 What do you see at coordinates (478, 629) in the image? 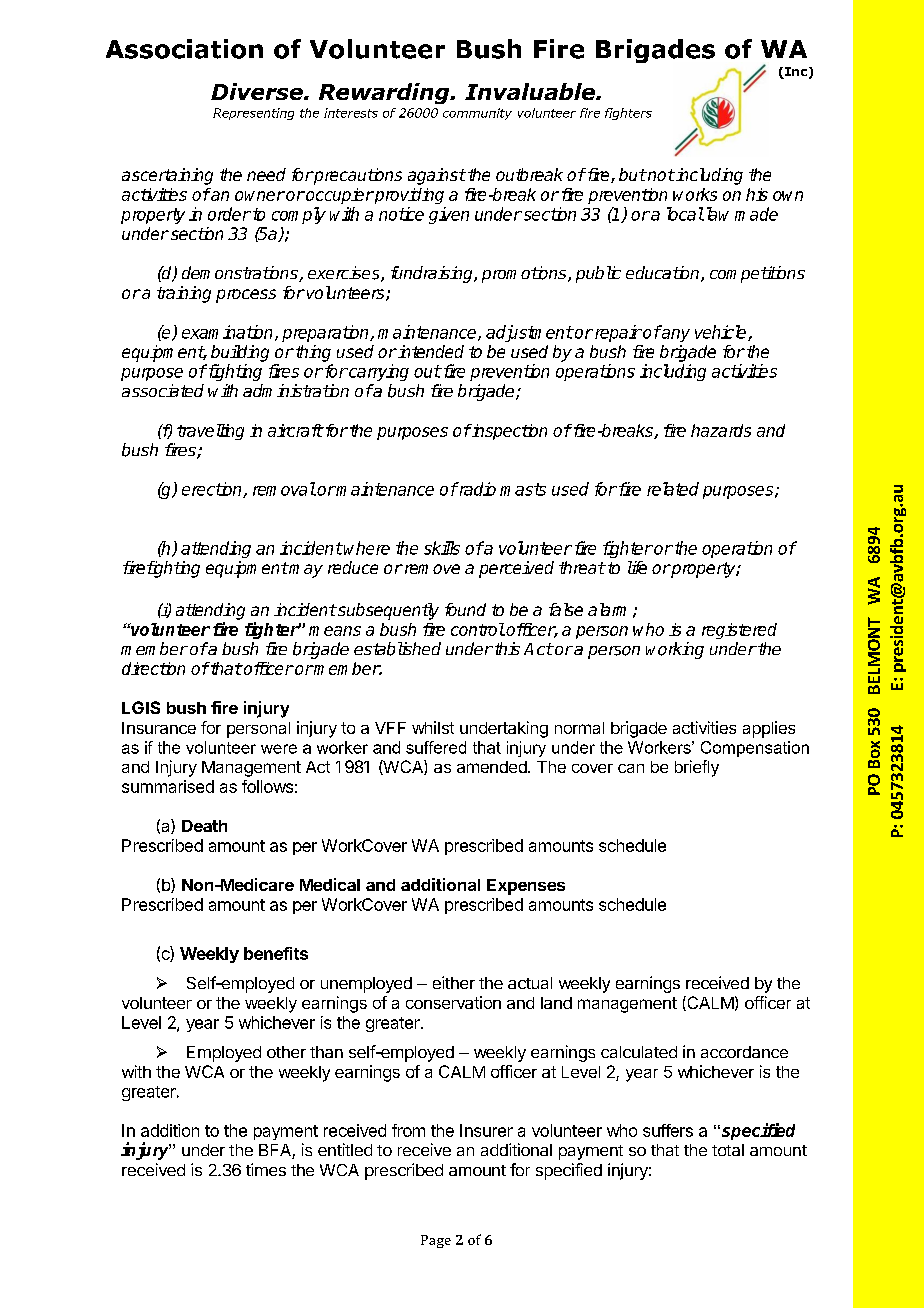
I see `control` at bounding box center [478, 629].
